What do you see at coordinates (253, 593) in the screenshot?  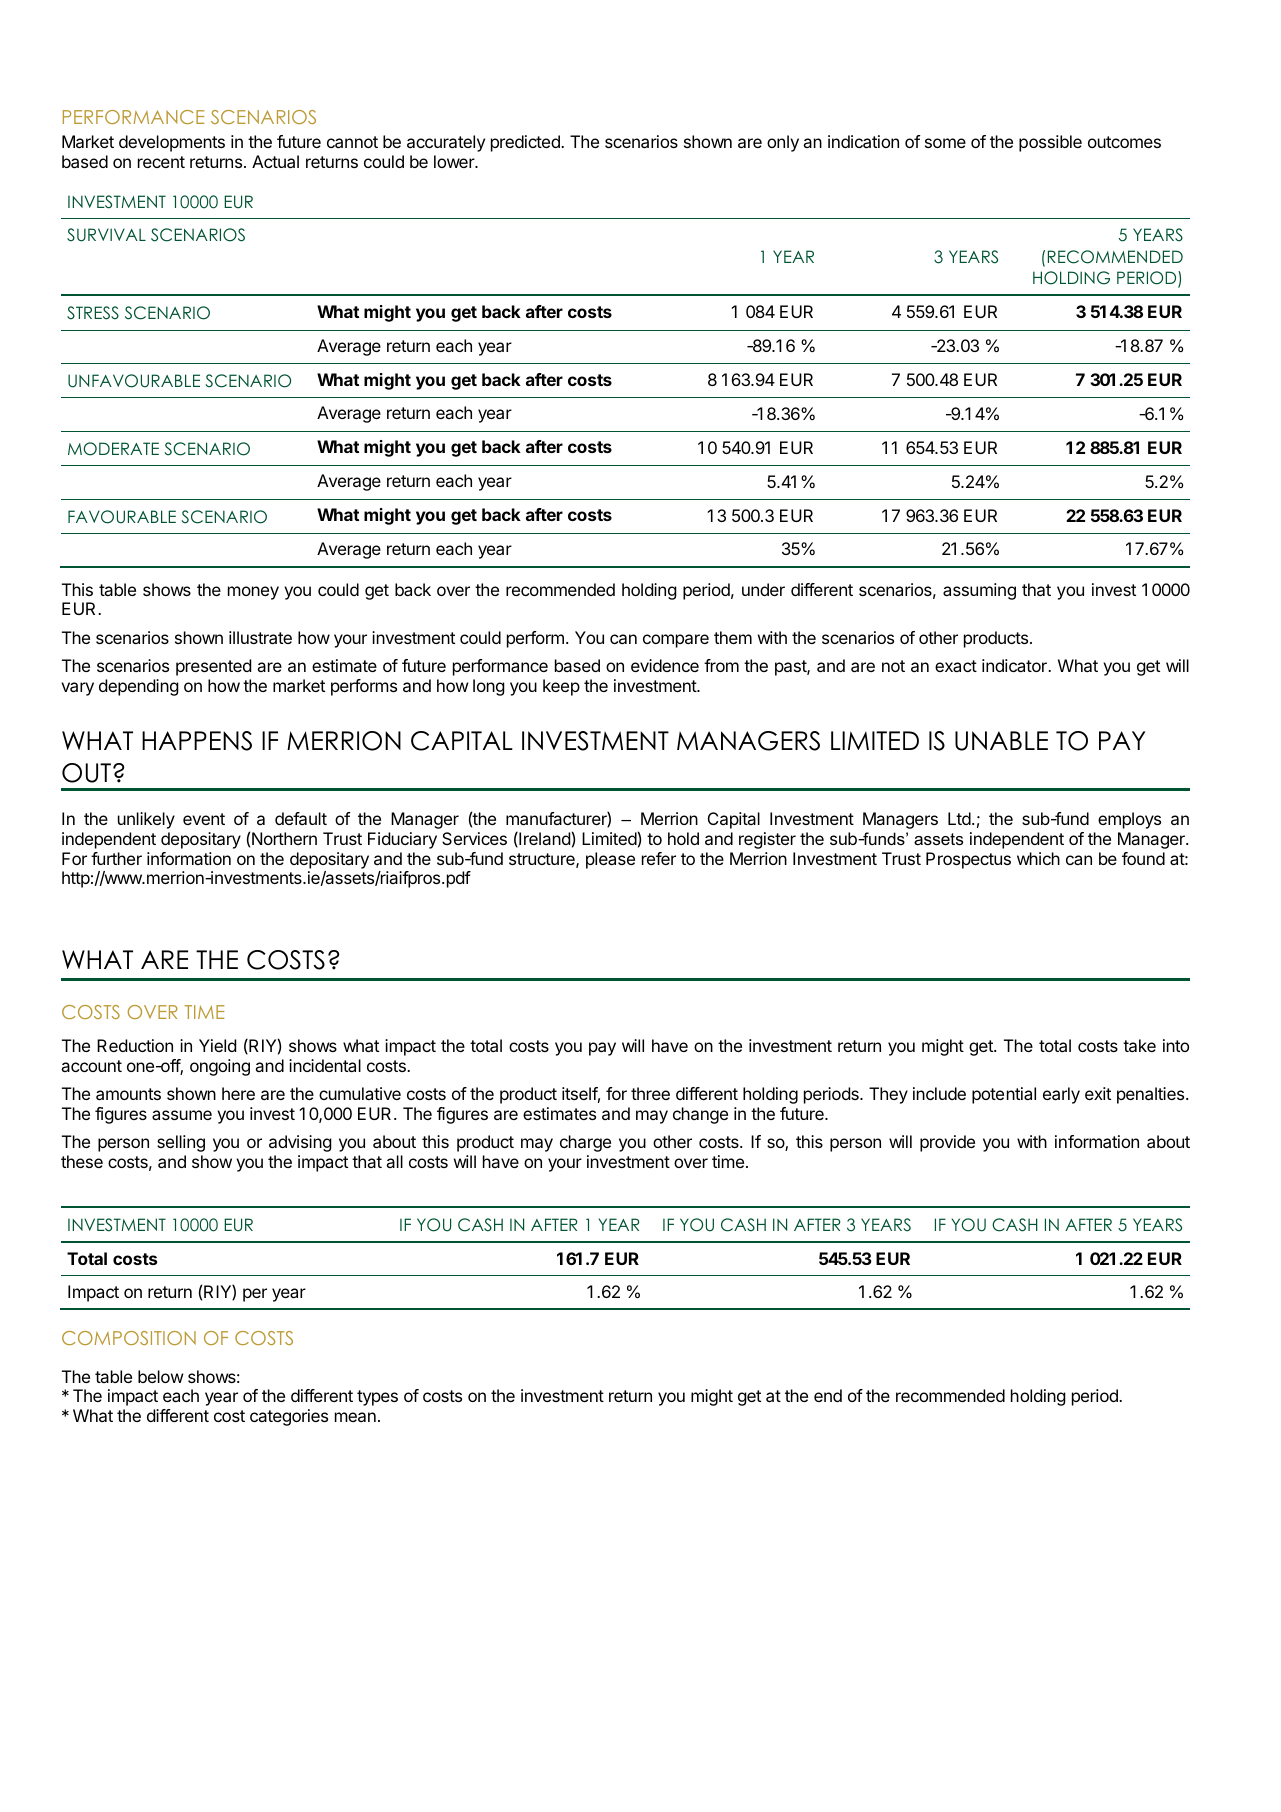 I see `money` at bounding box center [253, 593].
